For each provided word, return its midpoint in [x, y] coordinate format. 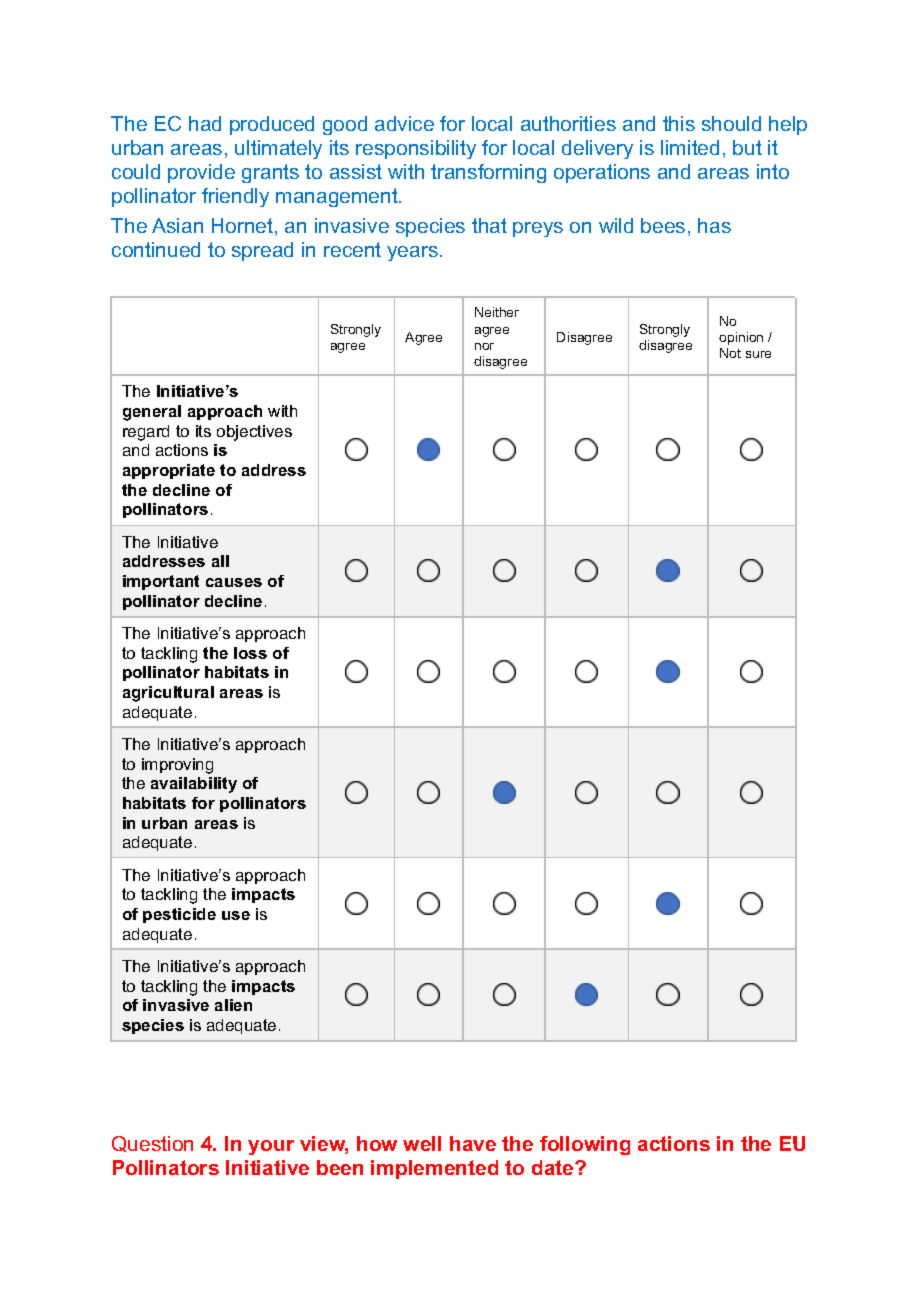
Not [730, 353]
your [271, 1147]
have [473, 1143]
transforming [488, 173]
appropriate [169, 471]
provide [201, 173]
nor [484, 346]
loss [250, 653]
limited [690, 147]
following [585, 1145]
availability [194, 785]
